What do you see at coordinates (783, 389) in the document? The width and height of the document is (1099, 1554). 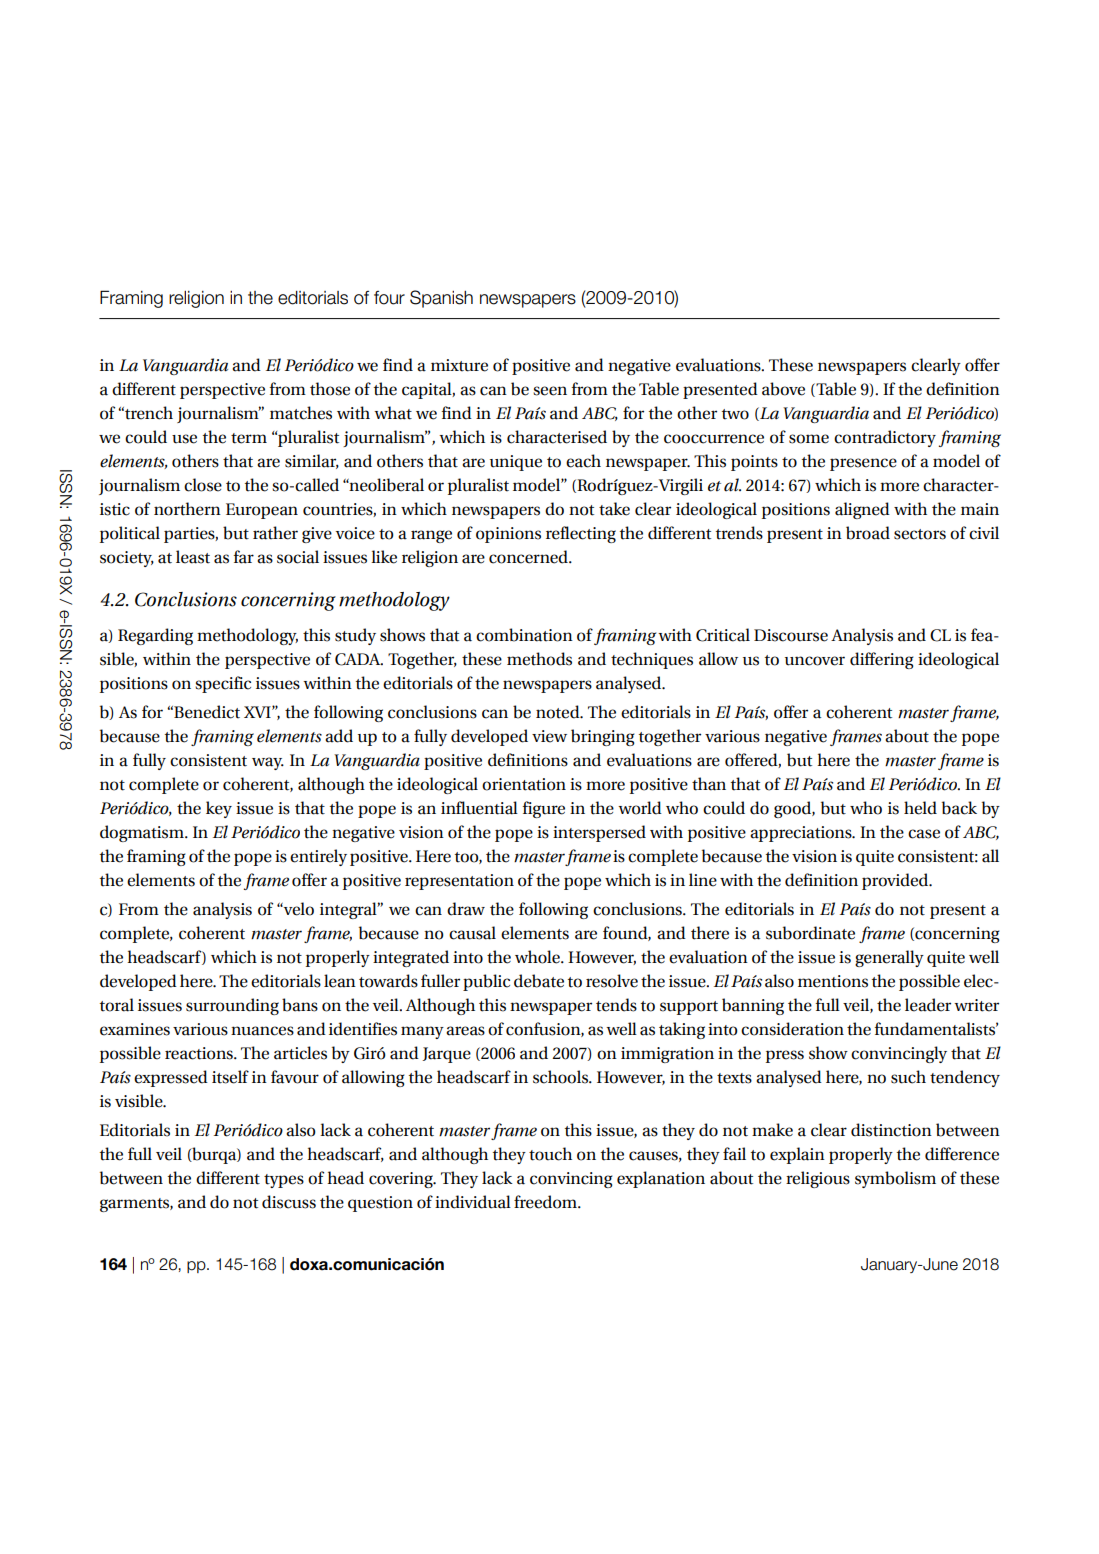 I see `above` at bounding box center [783, 389].
